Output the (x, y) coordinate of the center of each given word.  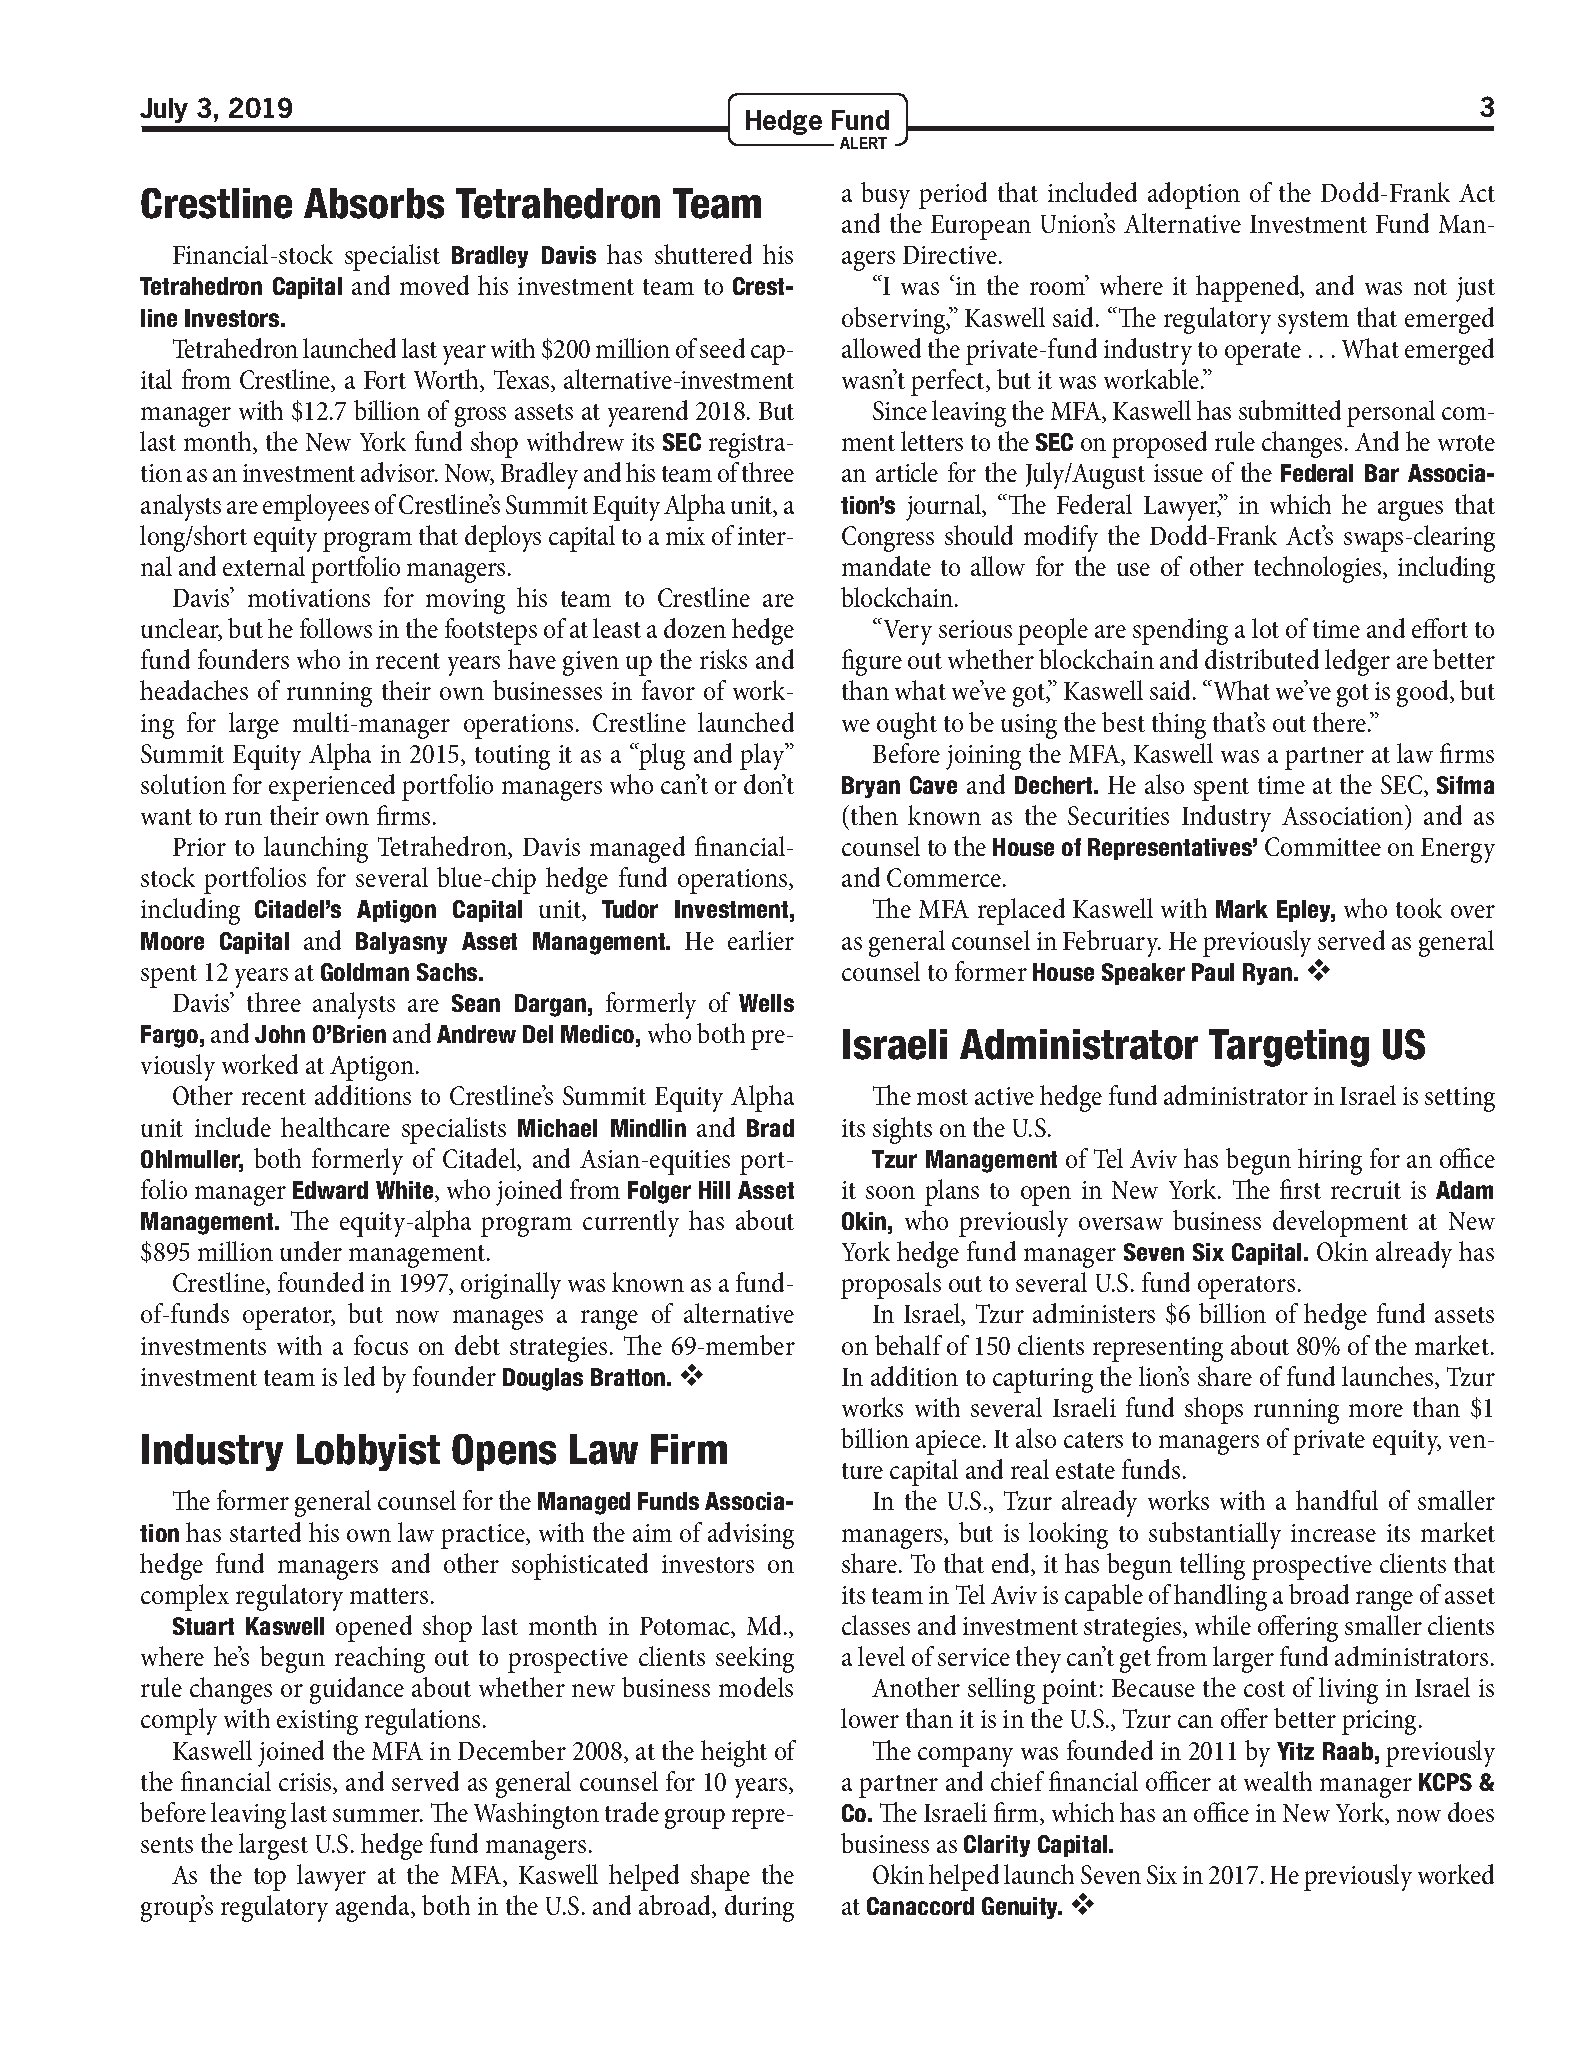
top (270, 1879)
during (759, 1908)
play (763, 756)
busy (885, 195)
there (1341, 722)
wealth (1278, 1781)
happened (1249, 288)
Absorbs (374, 203)
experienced (332, 787)
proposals (891, 1285)
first (1300, 1189)
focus (381, 1345)
